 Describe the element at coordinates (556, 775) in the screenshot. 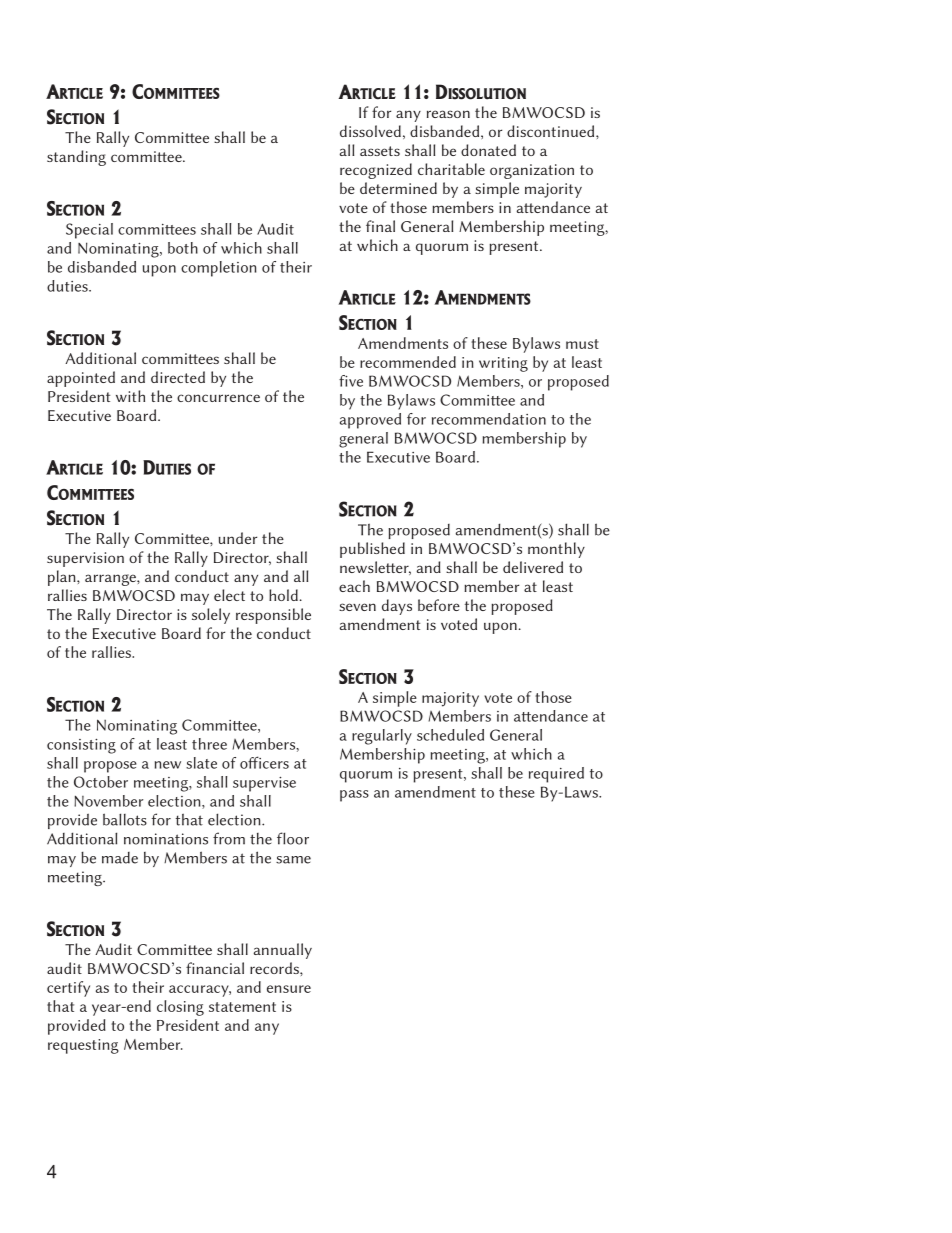

I see `required` at that location.
